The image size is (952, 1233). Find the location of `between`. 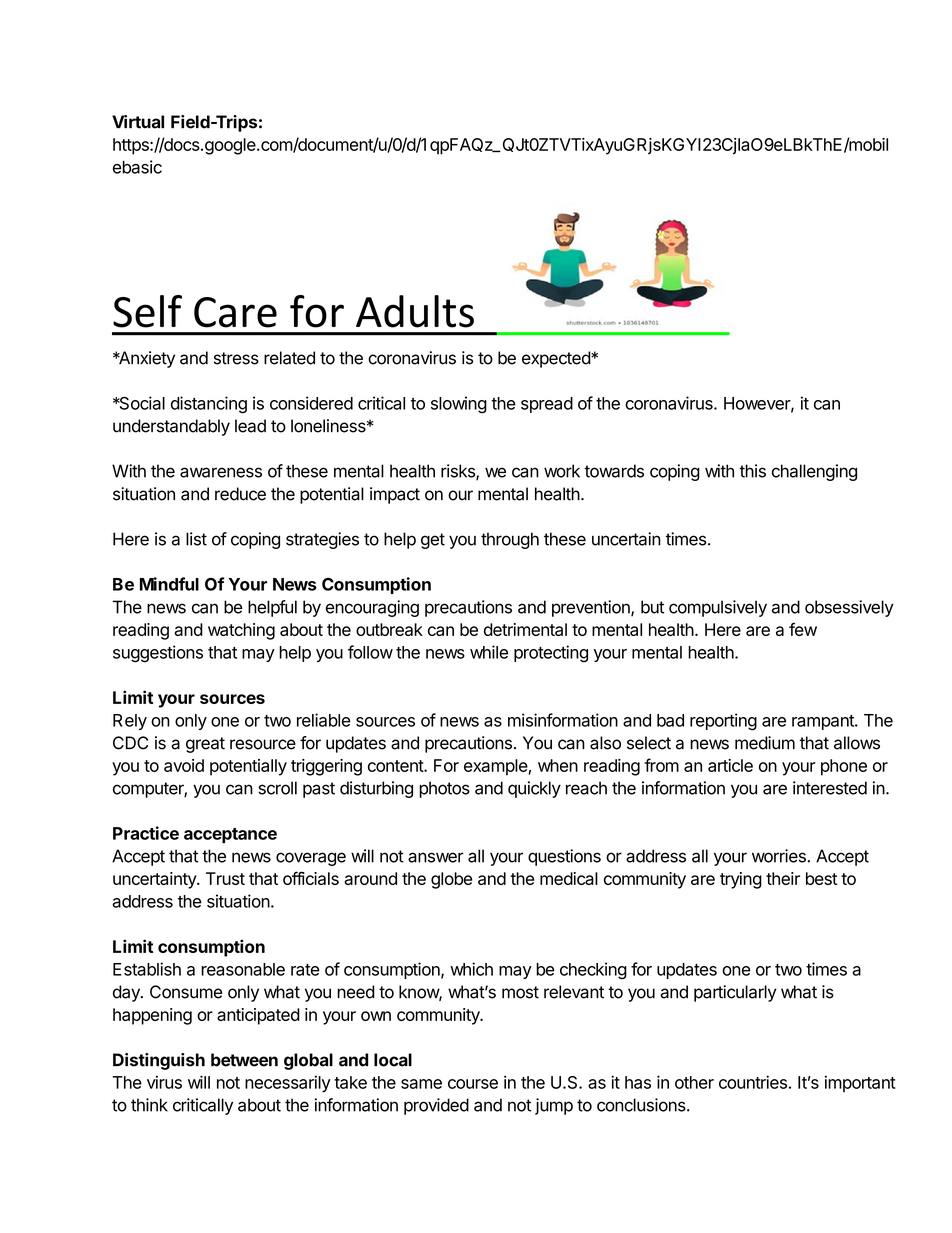

between is located at coordinates (244, 1060).
